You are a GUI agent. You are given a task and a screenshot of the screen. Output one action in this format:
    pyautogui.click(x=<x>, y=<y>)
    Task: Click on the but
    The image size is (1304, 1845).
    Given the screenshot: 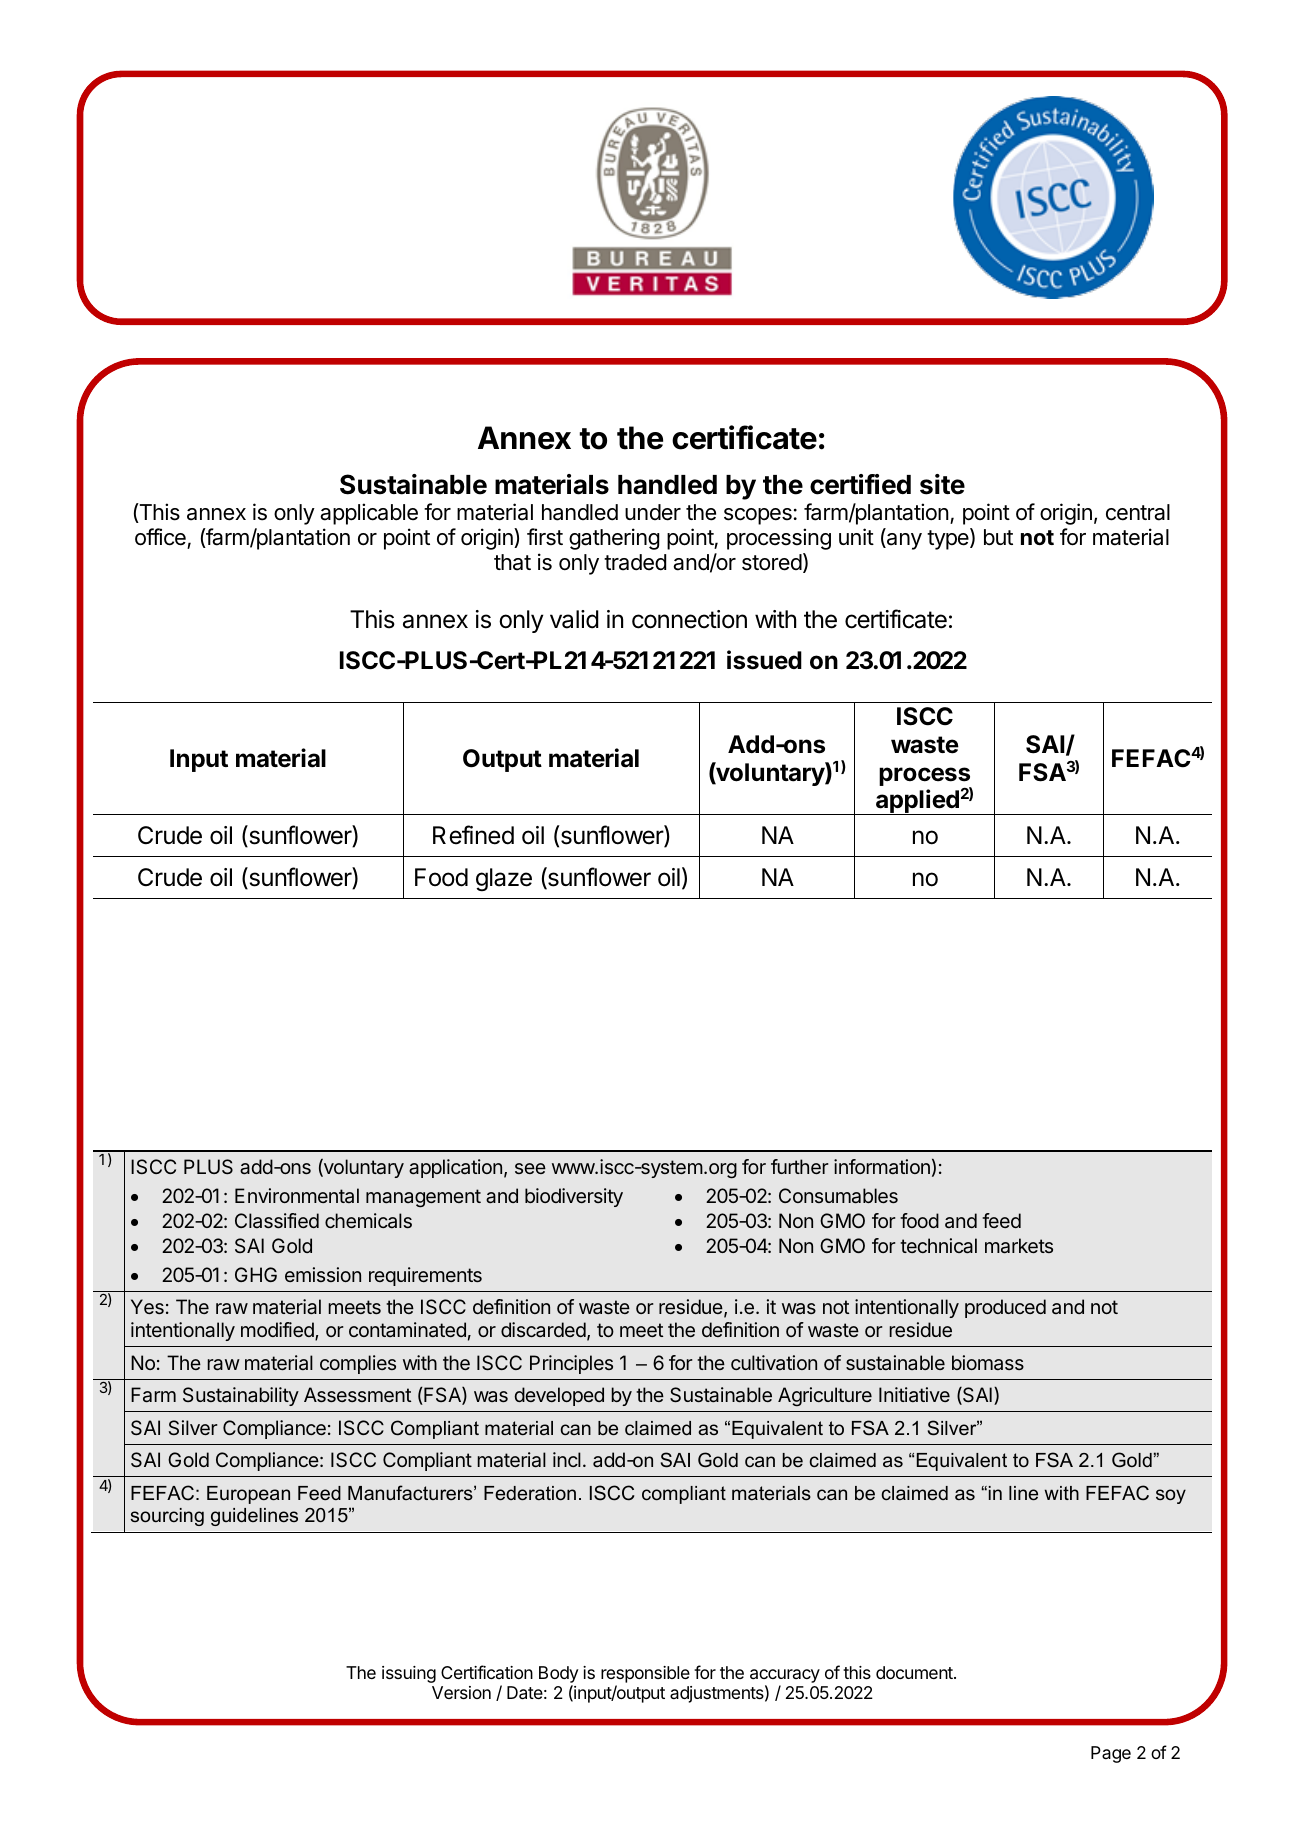 What is the action you would take?
    pyautogui.click(x=998, y=537)
